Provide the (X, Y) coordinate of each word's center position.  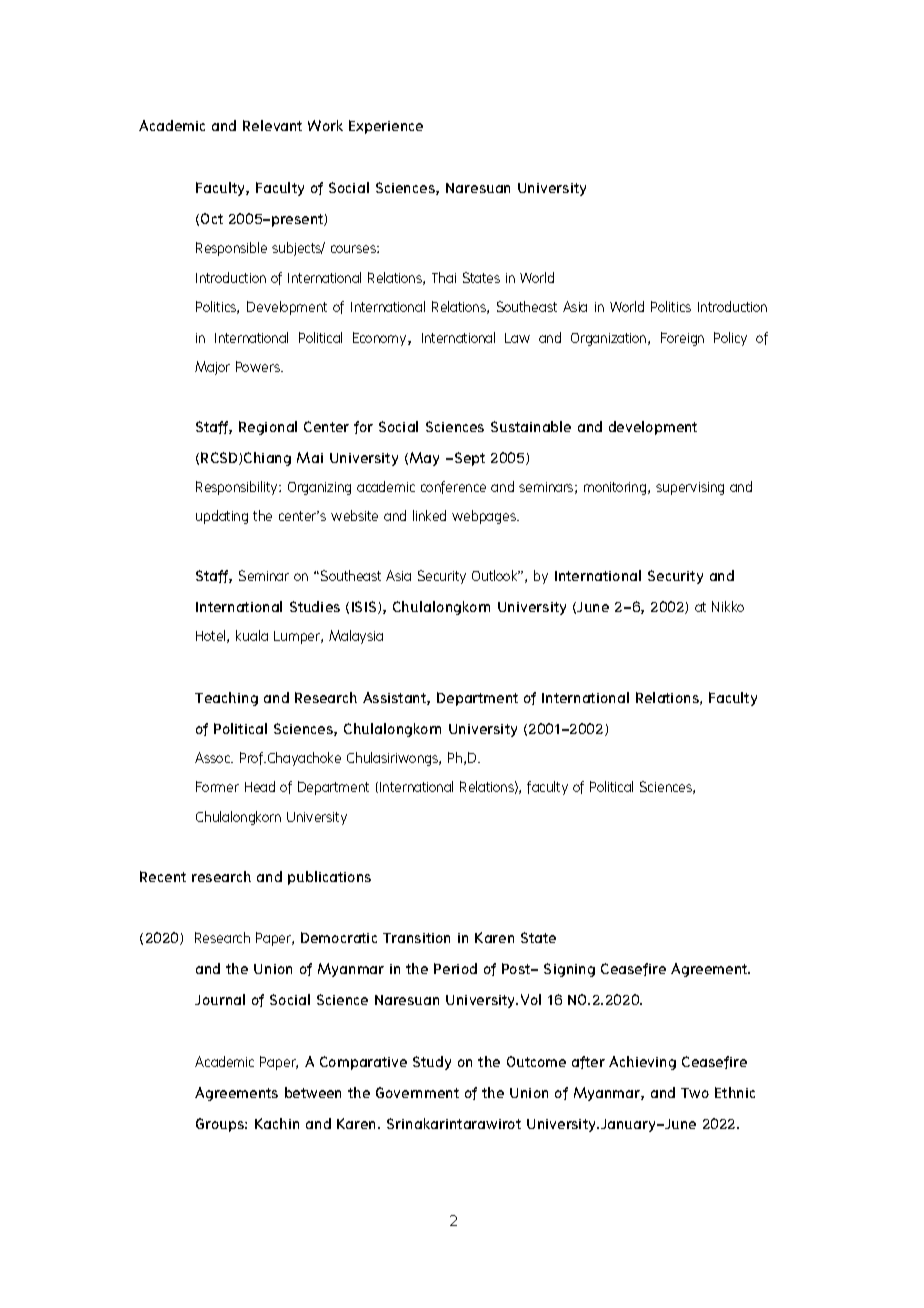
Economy (381, 339)
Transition (416, 938)
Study (432, 1063)
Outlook (496, 575)
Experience (386, 127)
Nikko (728, 606)
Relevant (272, 125)
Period (455, 968)
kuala (252, 635)
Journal (220, 999)
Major (212, 368)
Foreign (682, 339)
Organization (610, 339)
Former (217, 786)
